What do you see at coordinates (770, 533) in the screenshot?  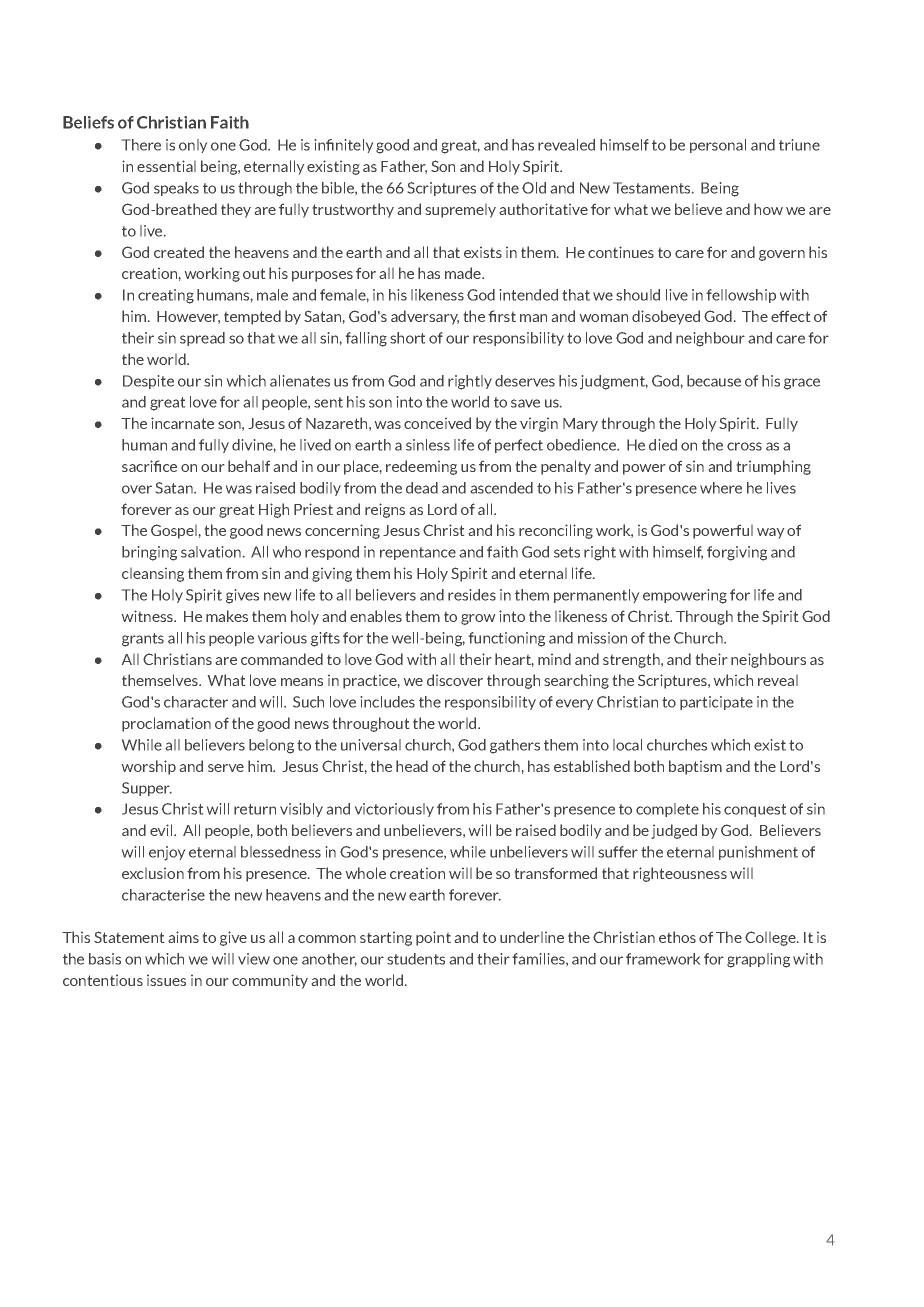 I see `way` at bounding box center [770, 533].
